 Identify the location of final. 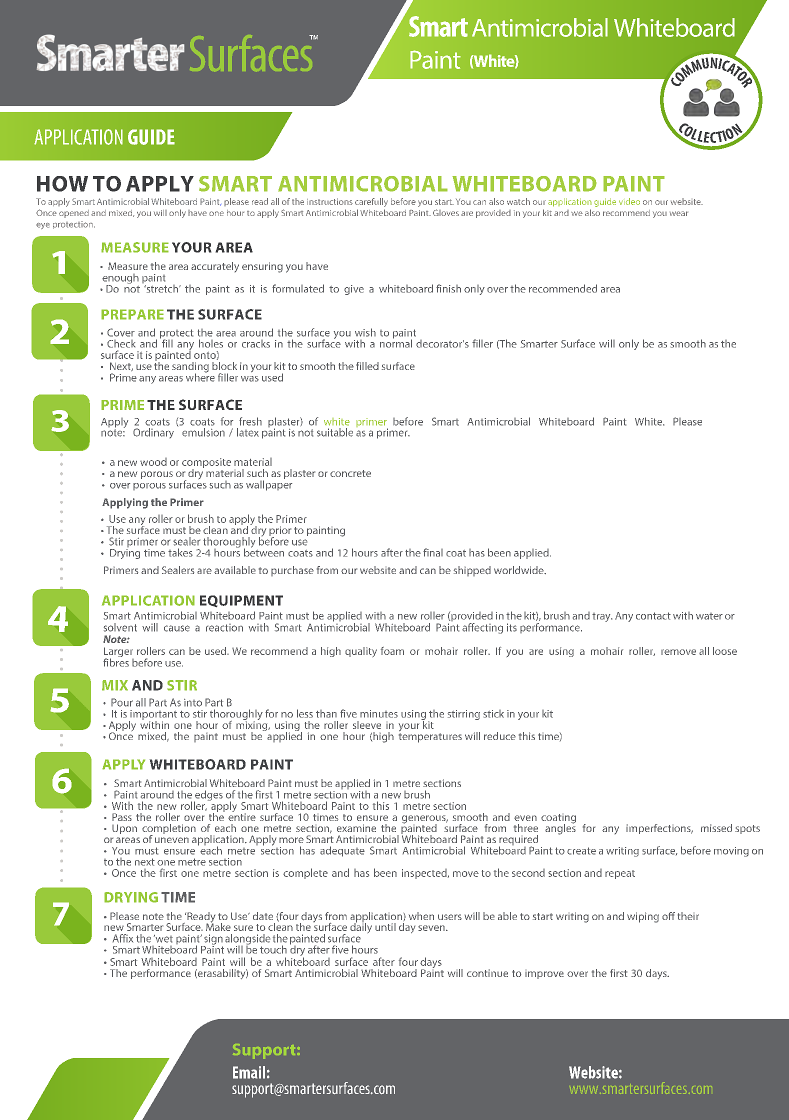
(433, 552).
